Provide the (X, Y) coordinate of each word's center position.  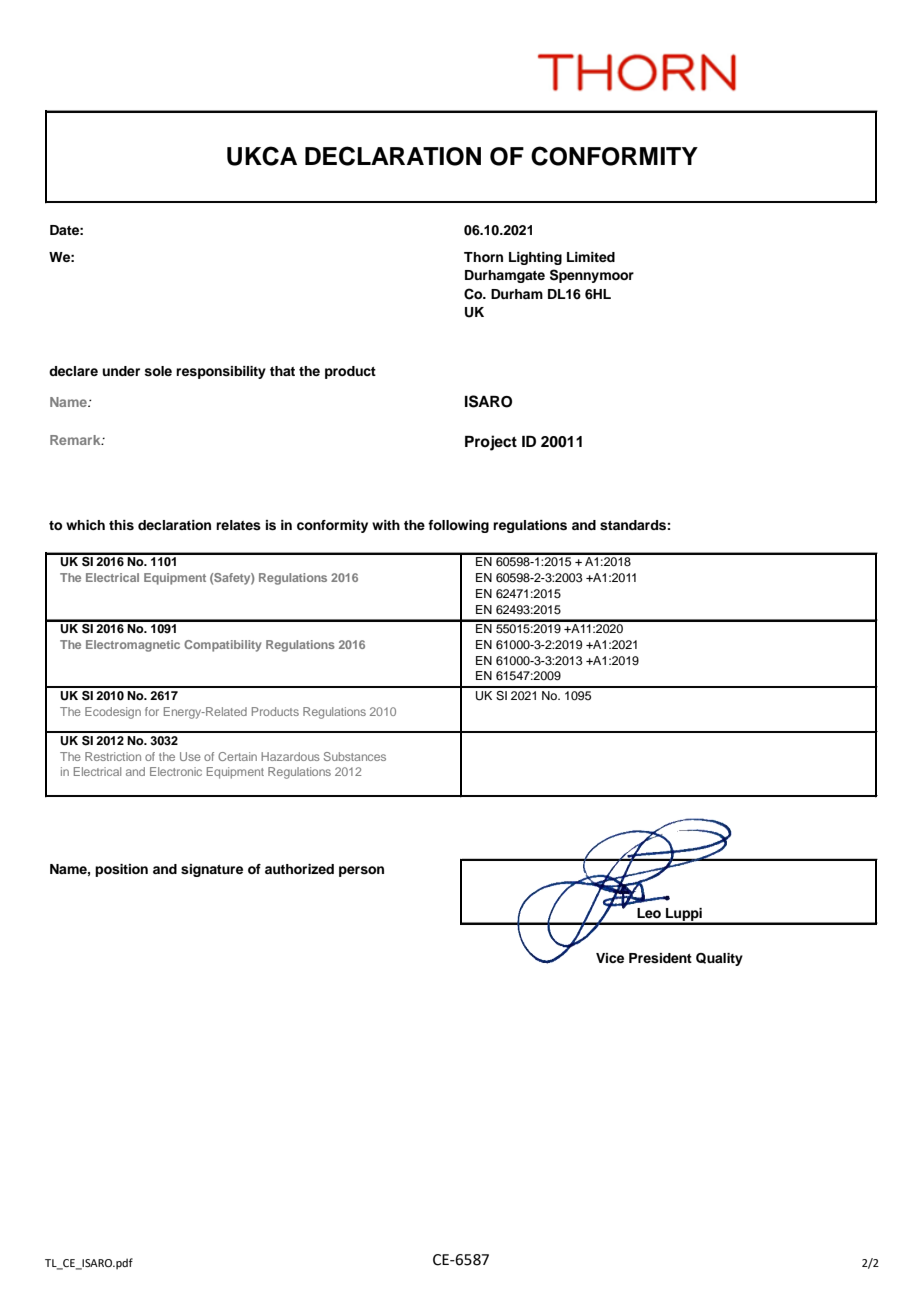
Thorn (483, 257)
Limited (591, 257)
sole (158, 371)
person (361, 871)
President (660, 958)
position (121, 870)
